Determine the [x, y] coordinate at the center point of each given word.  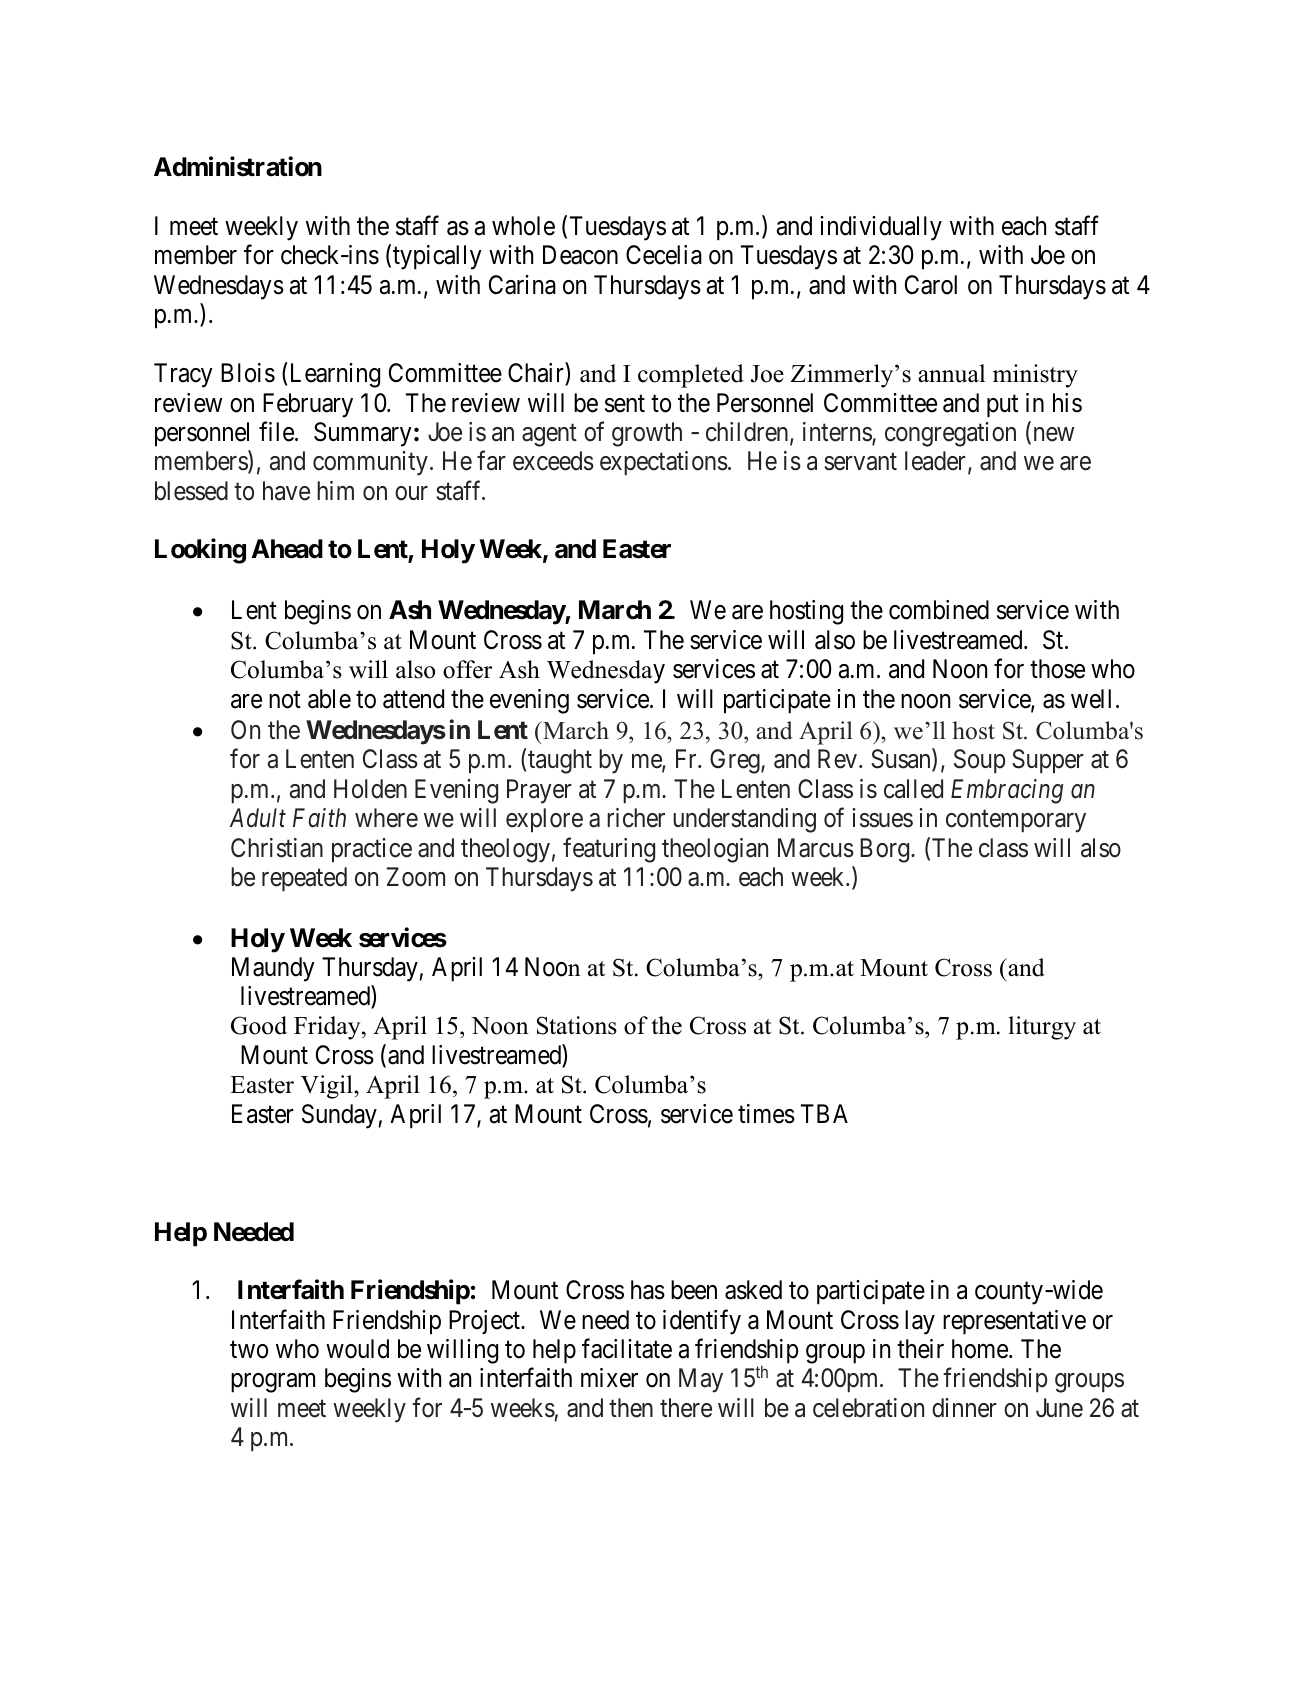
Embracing [1007, 791]
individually [881, 228]
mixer [609, 1378]
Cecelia [664, 255]
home [981, 1349]
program [273, 1383]
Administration [238, 167]
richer [636, 818]
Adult [258, 818]
